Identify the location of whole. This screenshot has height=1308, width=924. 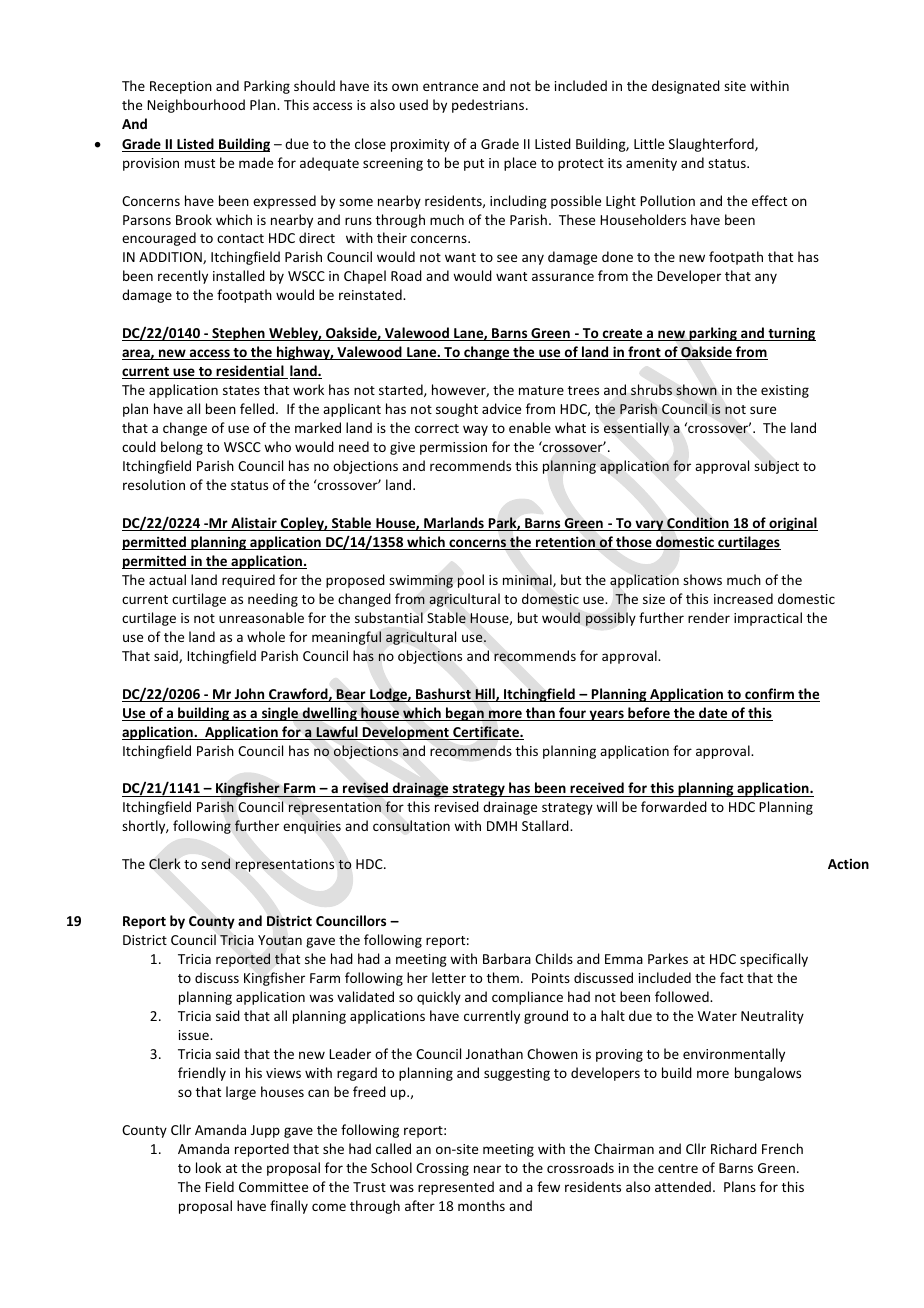
(266, 636).
